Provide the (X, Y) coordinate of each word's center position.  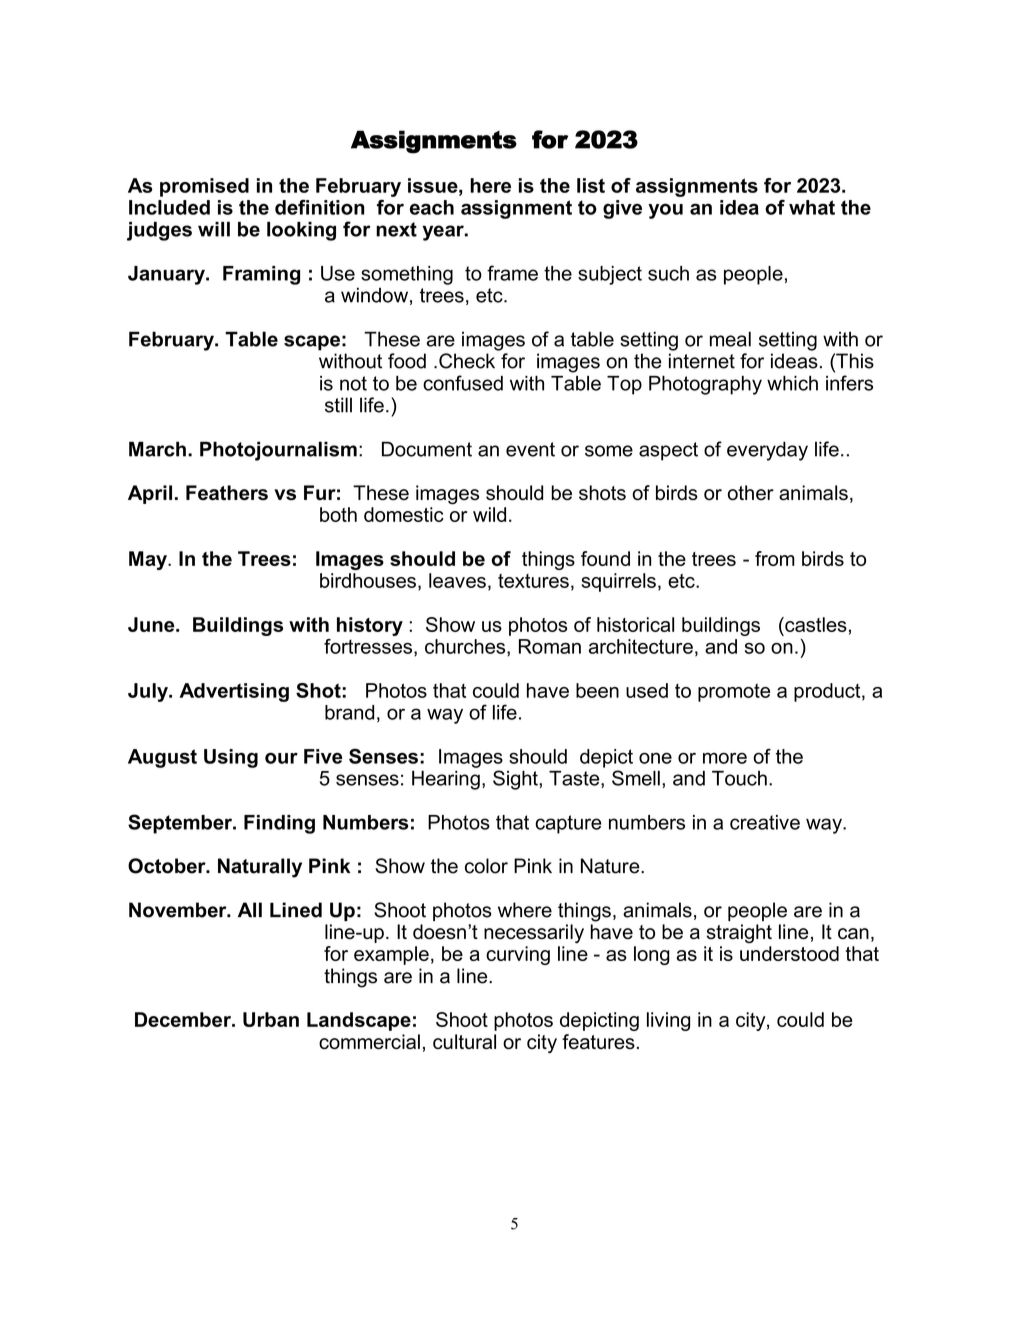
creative (765, 822)
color (486, 866)
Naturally (260, 868)
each (432, 207)
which (792, 383)
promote (734, 693)
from (775, 558)
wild (489, 514)
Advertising (234, 692)
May (149, 560)
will (214, 229)
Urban (271, 1019)
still (338, 405)
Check (467, 361)
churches (466, 647)
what (812, 207)
